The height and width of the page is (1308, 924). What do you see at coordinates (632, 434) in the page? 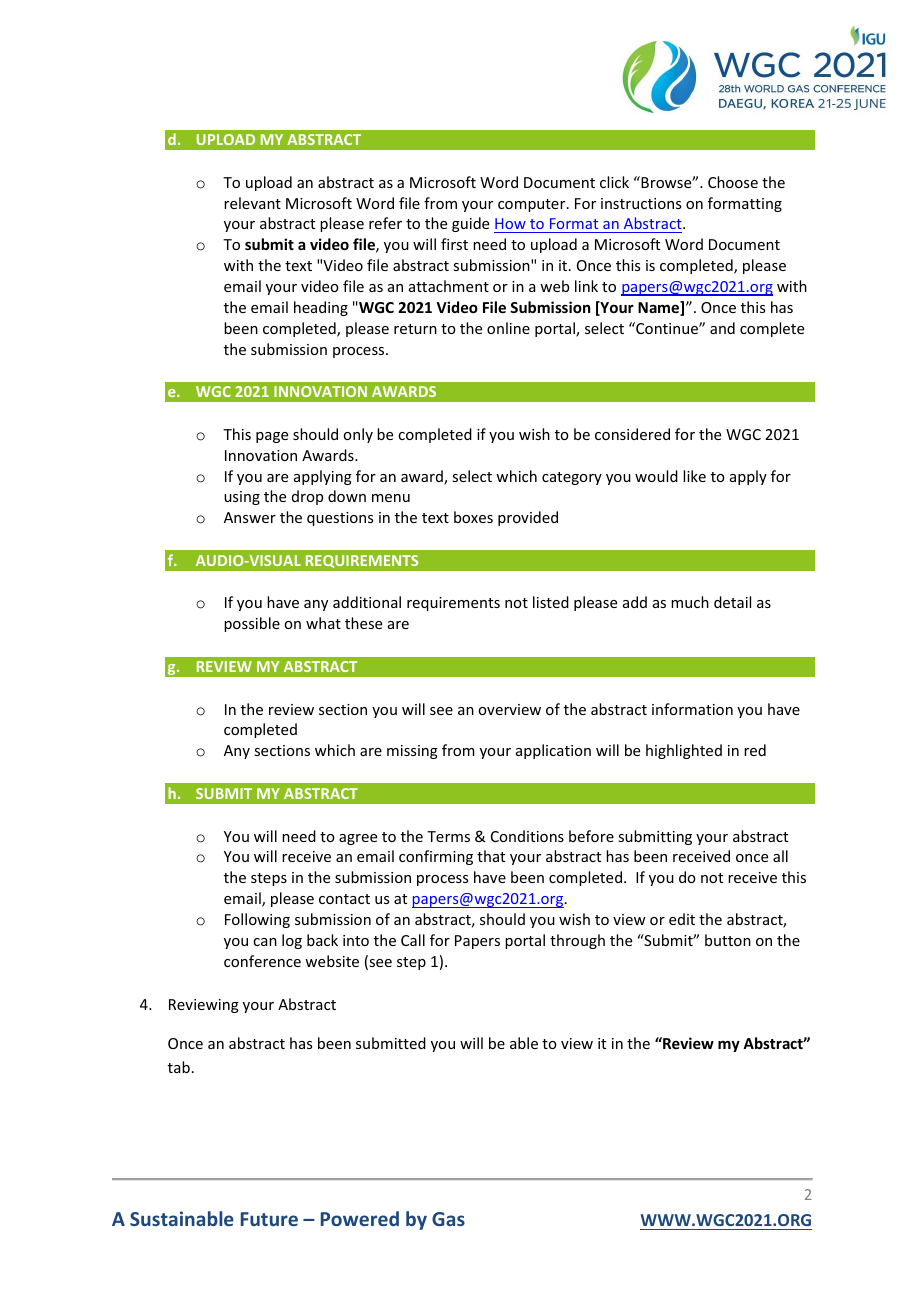
I see `considered` at bounding box center [632, 434].
